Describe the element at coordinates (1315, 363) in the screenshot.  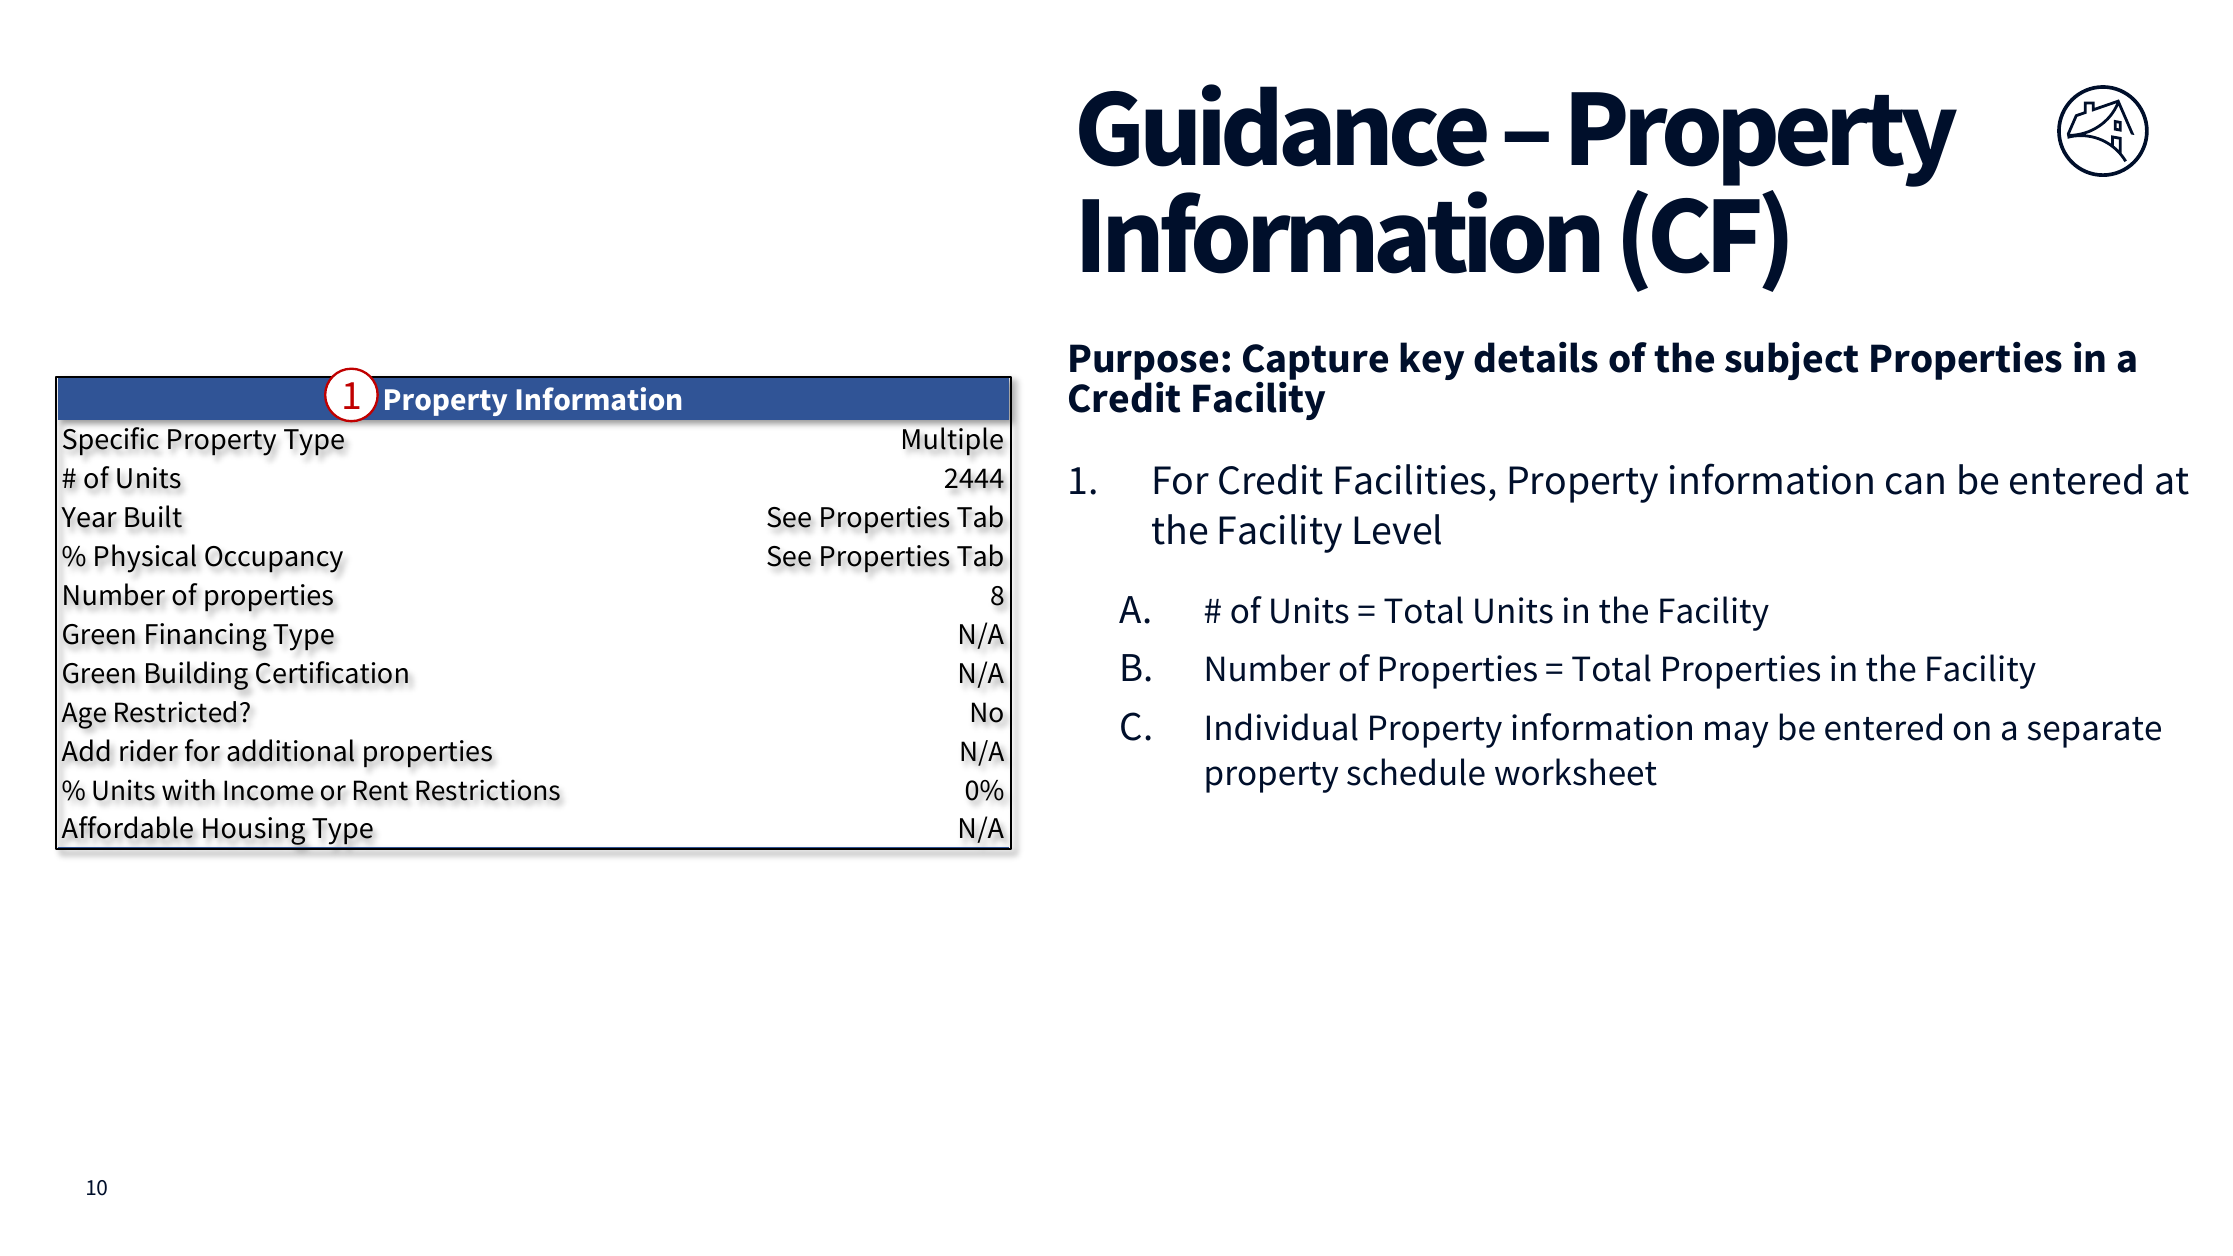
I see `Capture` at that location.
